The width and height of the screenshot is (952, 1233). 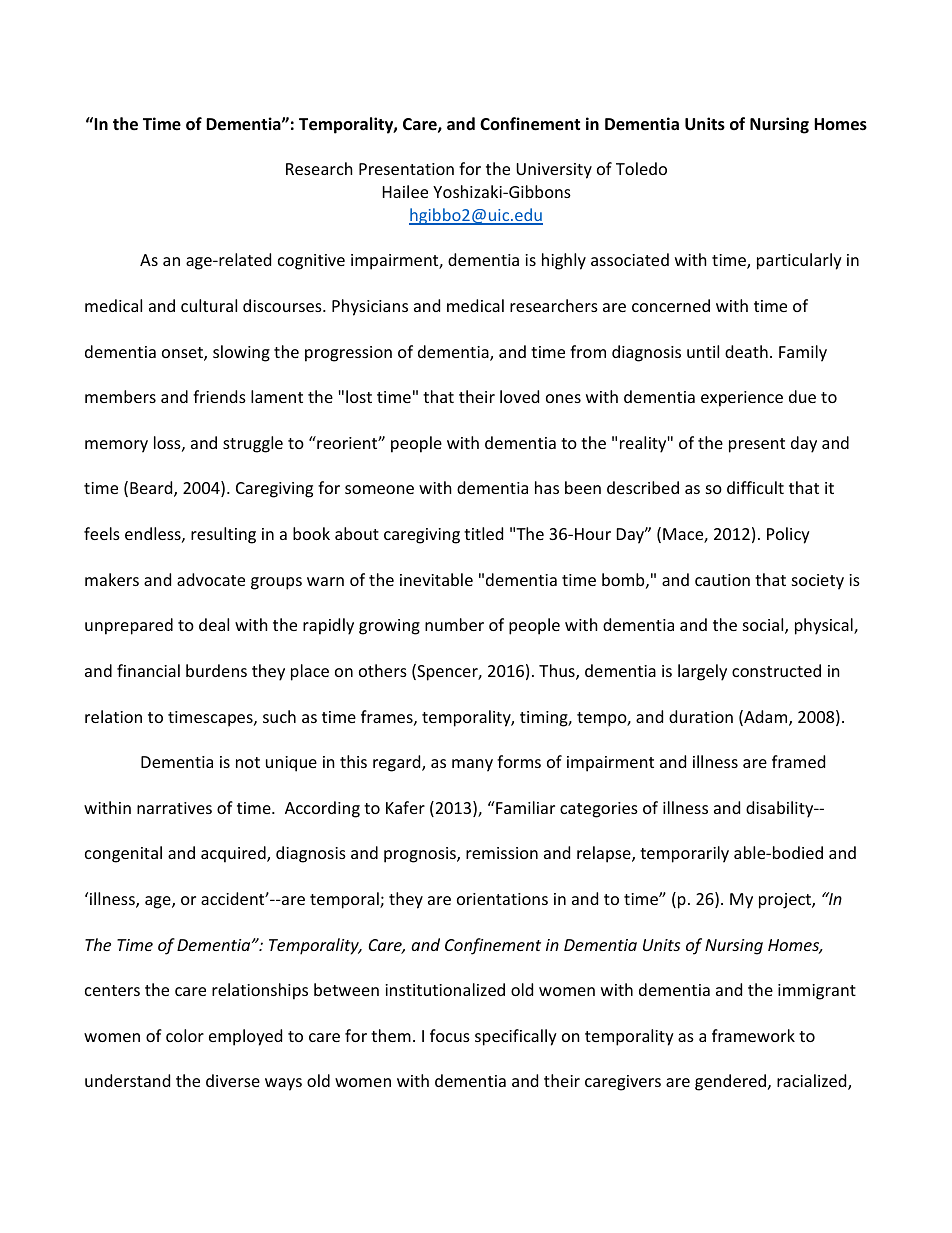 What do you see at coordinates (641, 168) in the screenshot?
I see `Toledo` at bounding box center [641, 168].
